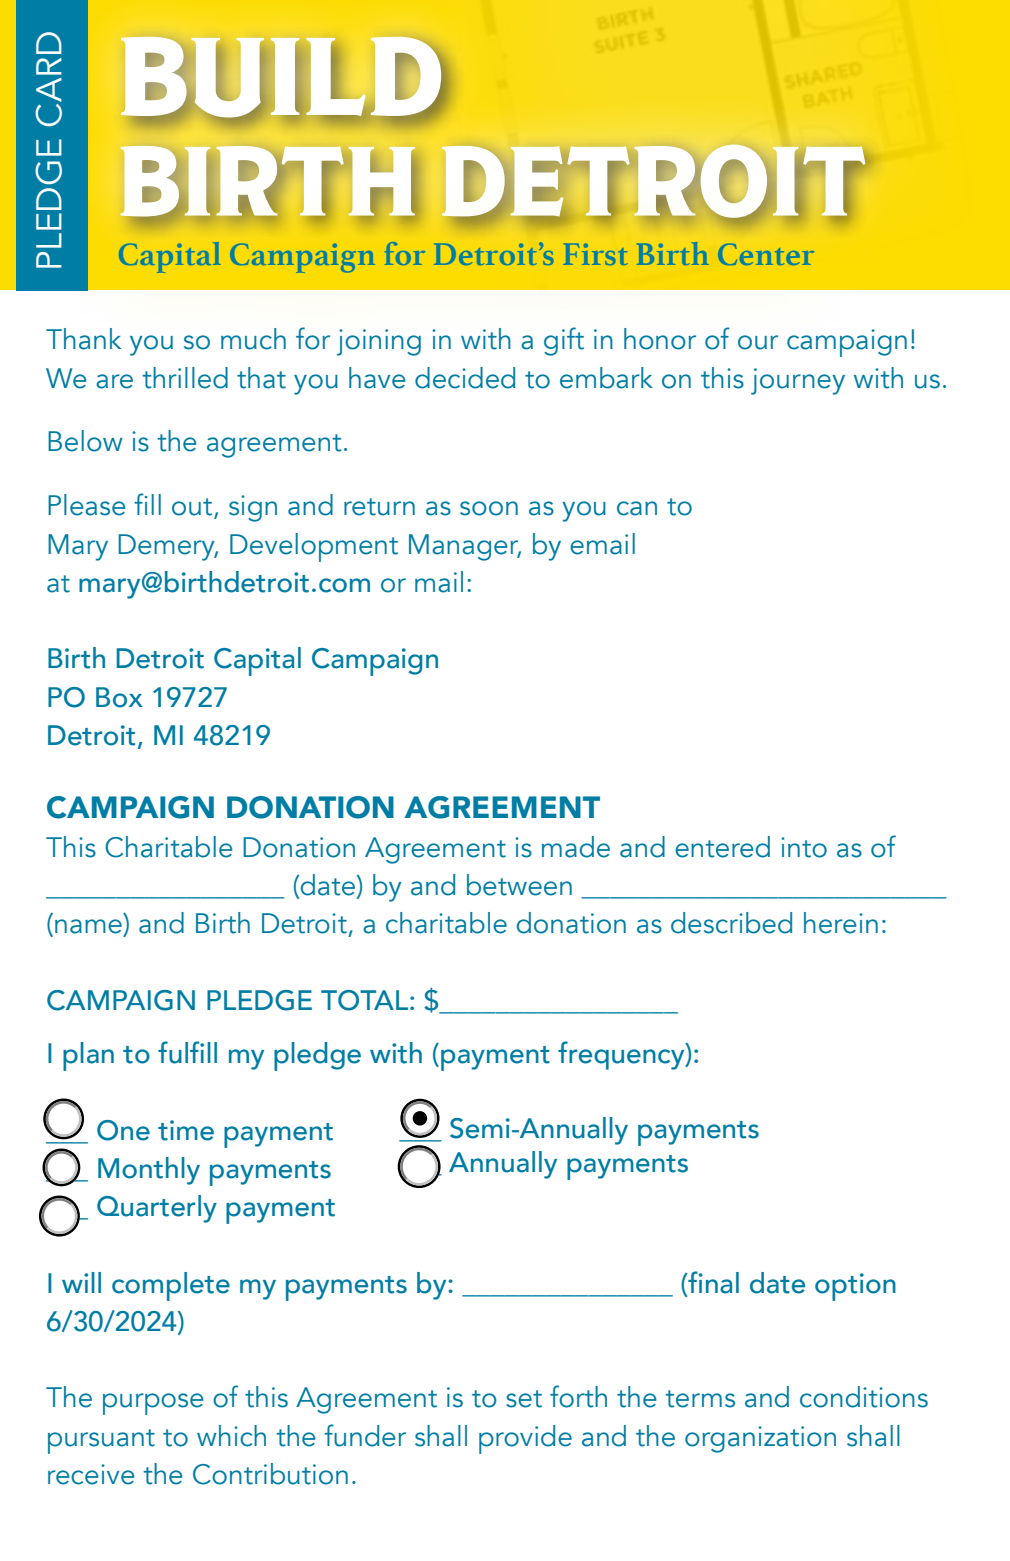 This screenshot has height=1561, width=1010. Describe the element at coordinates (564, 341) in the screenshot. I see `gift` at that location.
